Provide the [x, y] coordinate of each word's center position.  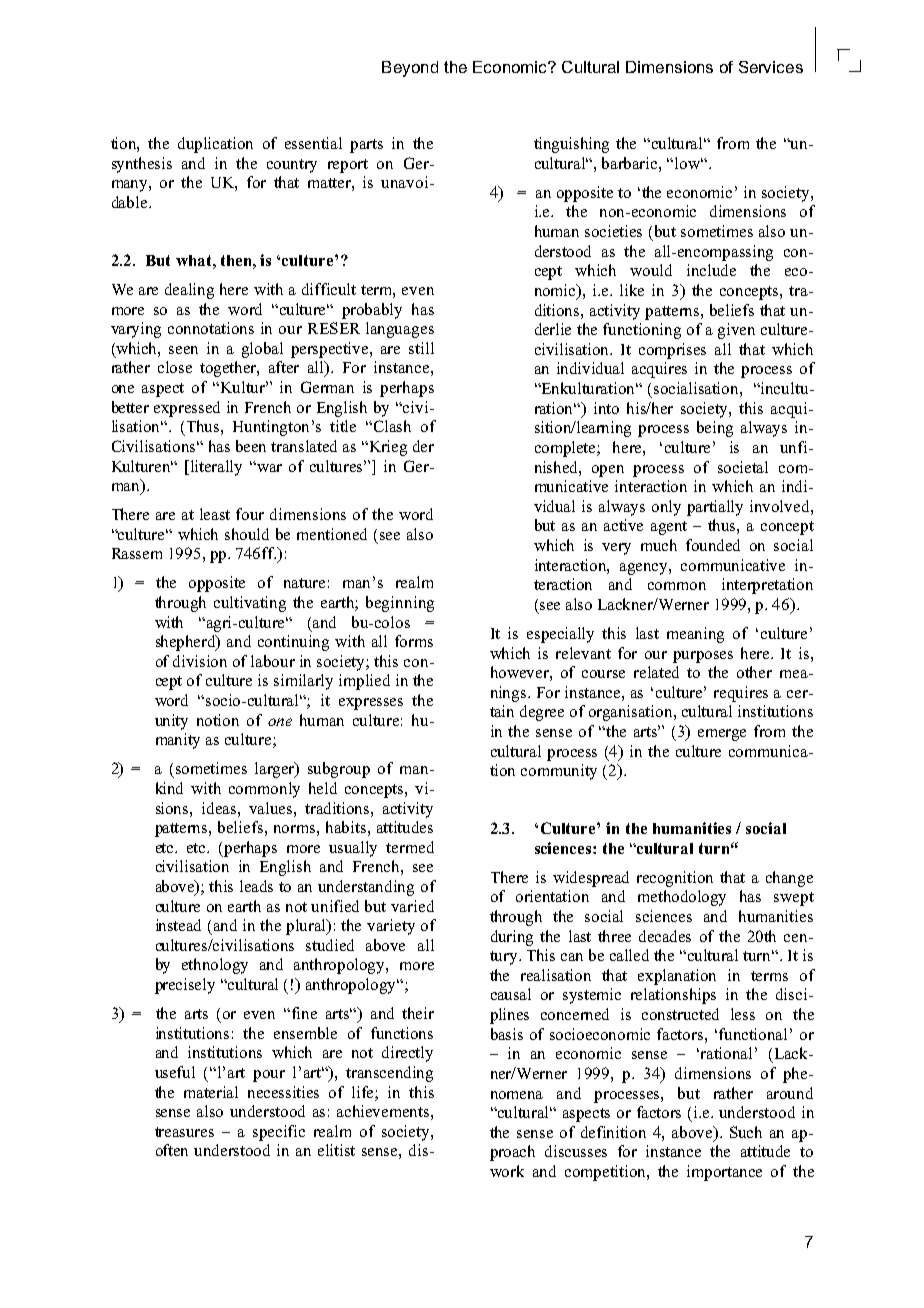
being [715, 429]
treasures [184, 1132]
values [272, 808]
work [507, 1171]
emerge [722, 735]
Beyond [410, 69]
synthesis [142, 165]
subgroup [339, 770]
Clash [392, 426]
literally [216, 468]
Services [771, 67]
